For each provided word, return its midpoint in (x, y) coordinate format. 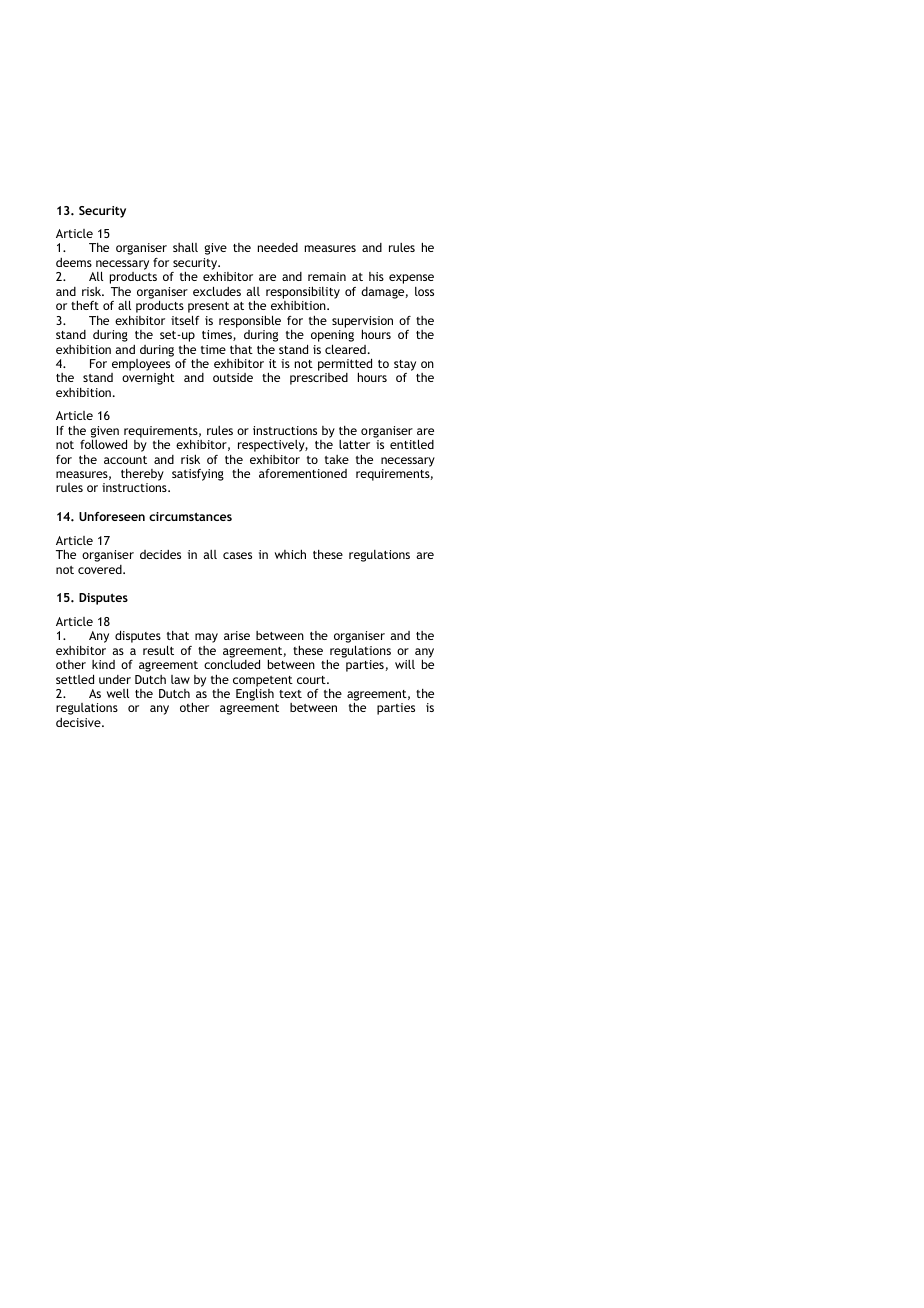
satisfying (198, 475)
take (337, 459)
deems (74, 262)
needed (278, 247)
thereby (142, 476)
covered (101, 569)
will (405, 664)
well (118, 693)
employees (141, 366)
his (376, 276)
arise (237, 635)
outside (233, 377)
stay (405, 365)
